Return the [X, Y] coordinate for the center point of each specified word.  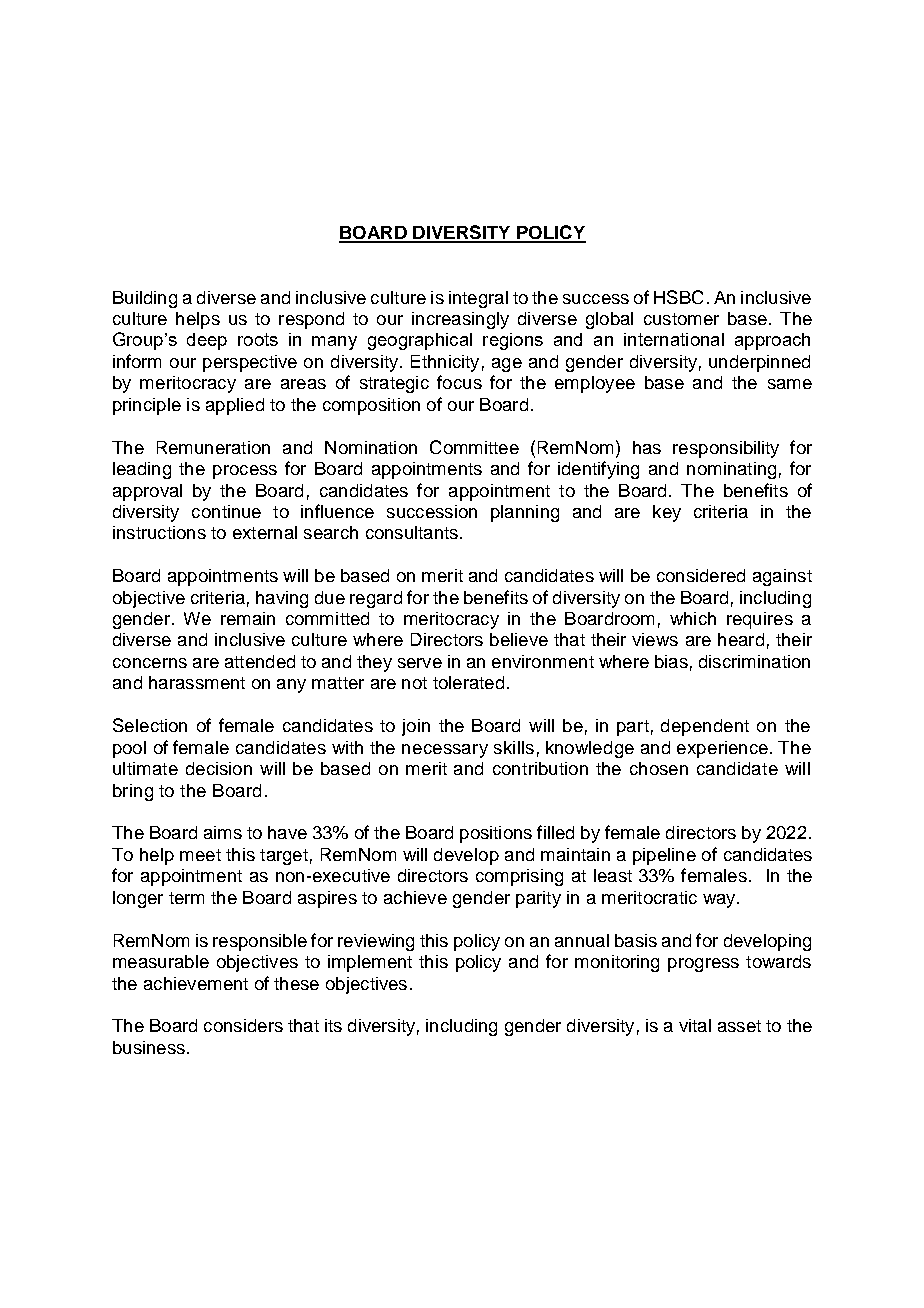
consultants [412, 532]
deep [207, 341]
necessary [445, 751]
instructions [159, 532]
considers [243, 1025]
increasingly [460, 320]
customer [681, 319]
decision [219, 768]
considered [701, 575]
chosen [659, 768]
